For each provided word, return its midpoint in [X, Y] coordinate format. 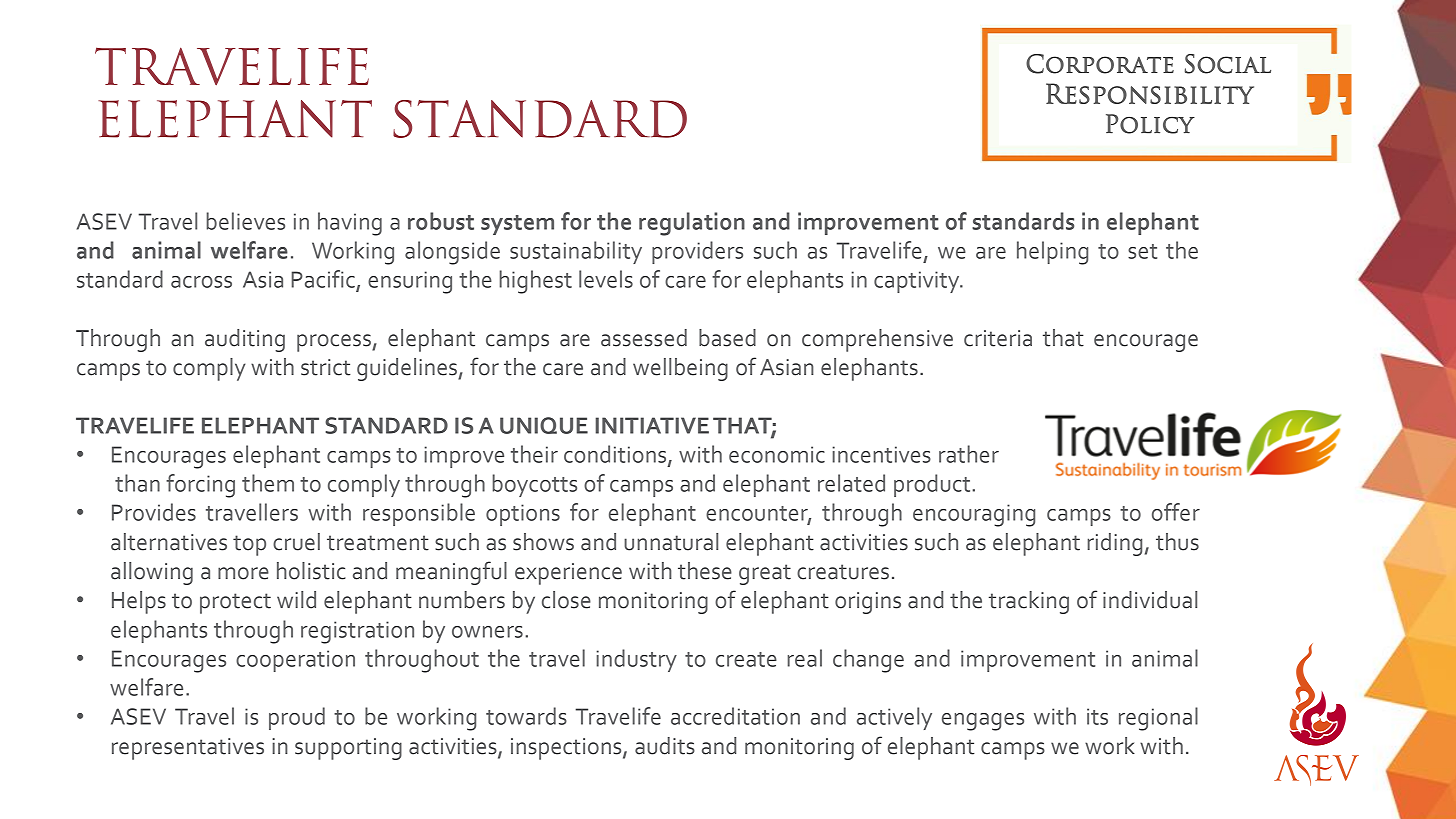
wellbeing [680, 369]
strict [326, 367]
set [1142, 251]
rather [969, 454]
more [243, 573]
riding [1114, 544]
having [350, 224]
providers [697, 252]
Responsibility [1150, 93]
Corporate [1100, 64]
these [705, 571]
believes [245, 221]
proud [297, 718]
